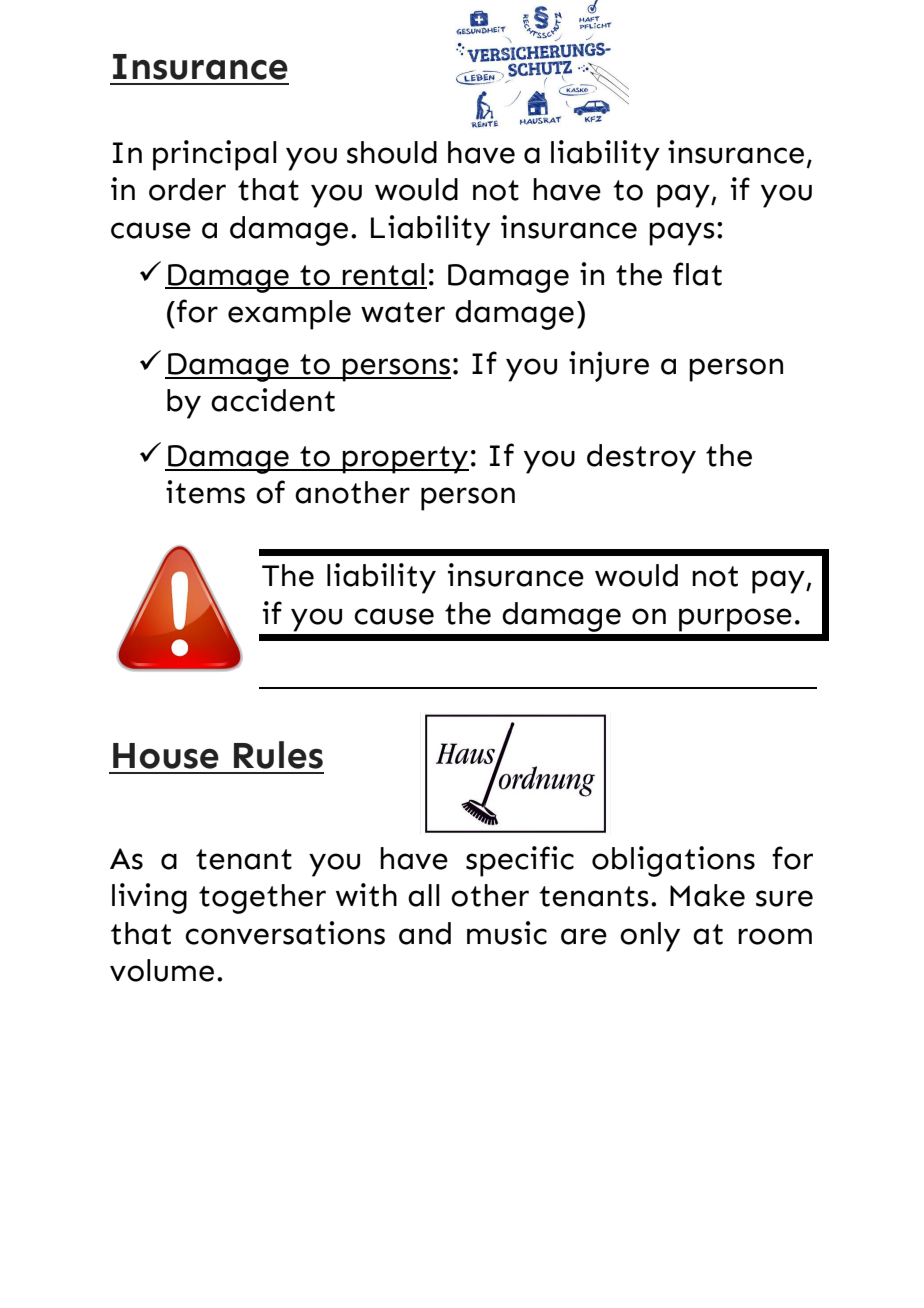 This document has width=924, height=1308. Describe the element at coordinates (403, 312) in the document. I see `water` at that location.
